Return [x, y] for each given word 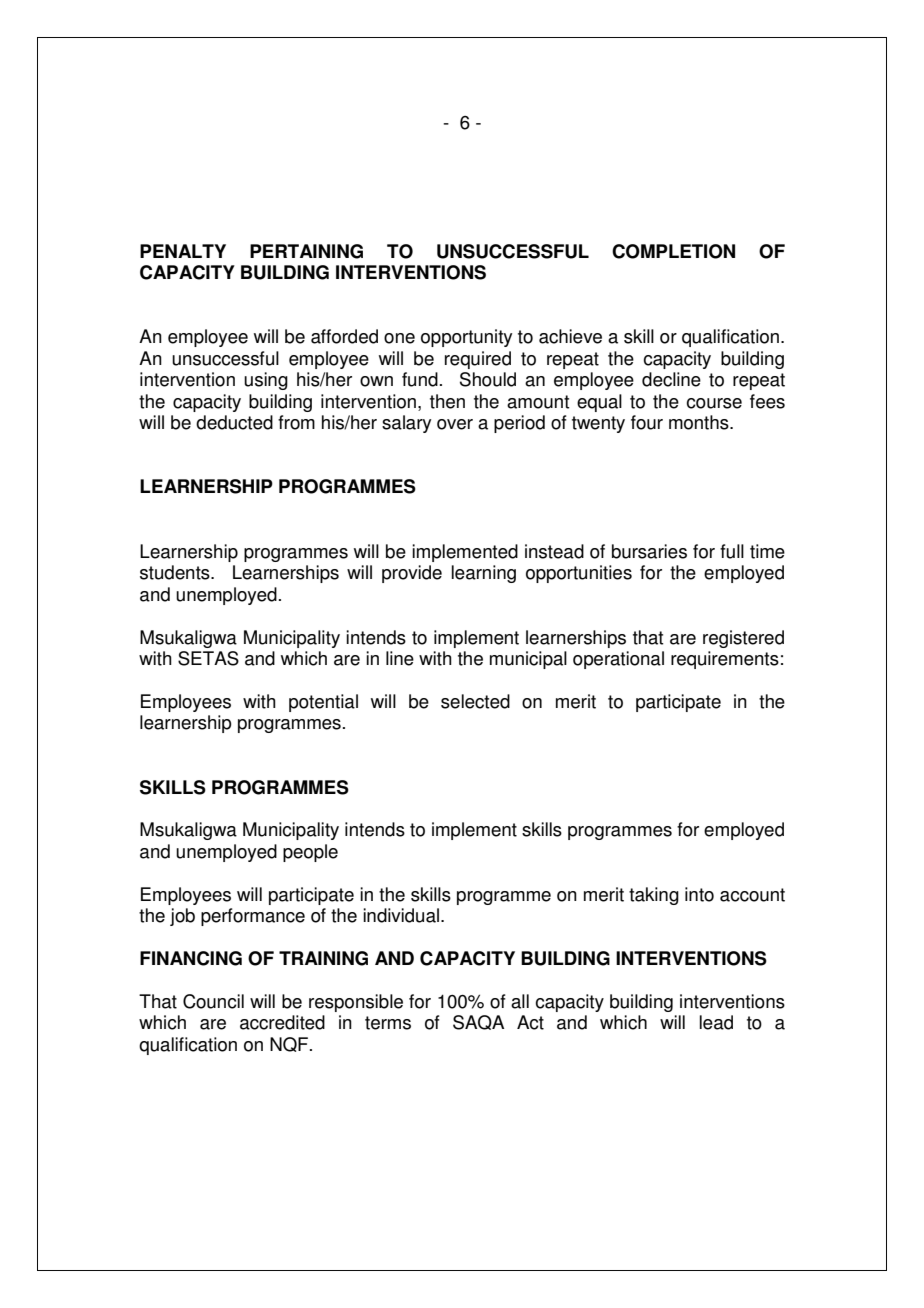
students [176, 572]
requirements [725, 660]
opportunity [466, 338]
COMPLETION [673, 251]
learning [484, 574]
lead [716, 1022]
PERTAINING [306, 251]
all [520, 1001]
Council [213, 1001]
